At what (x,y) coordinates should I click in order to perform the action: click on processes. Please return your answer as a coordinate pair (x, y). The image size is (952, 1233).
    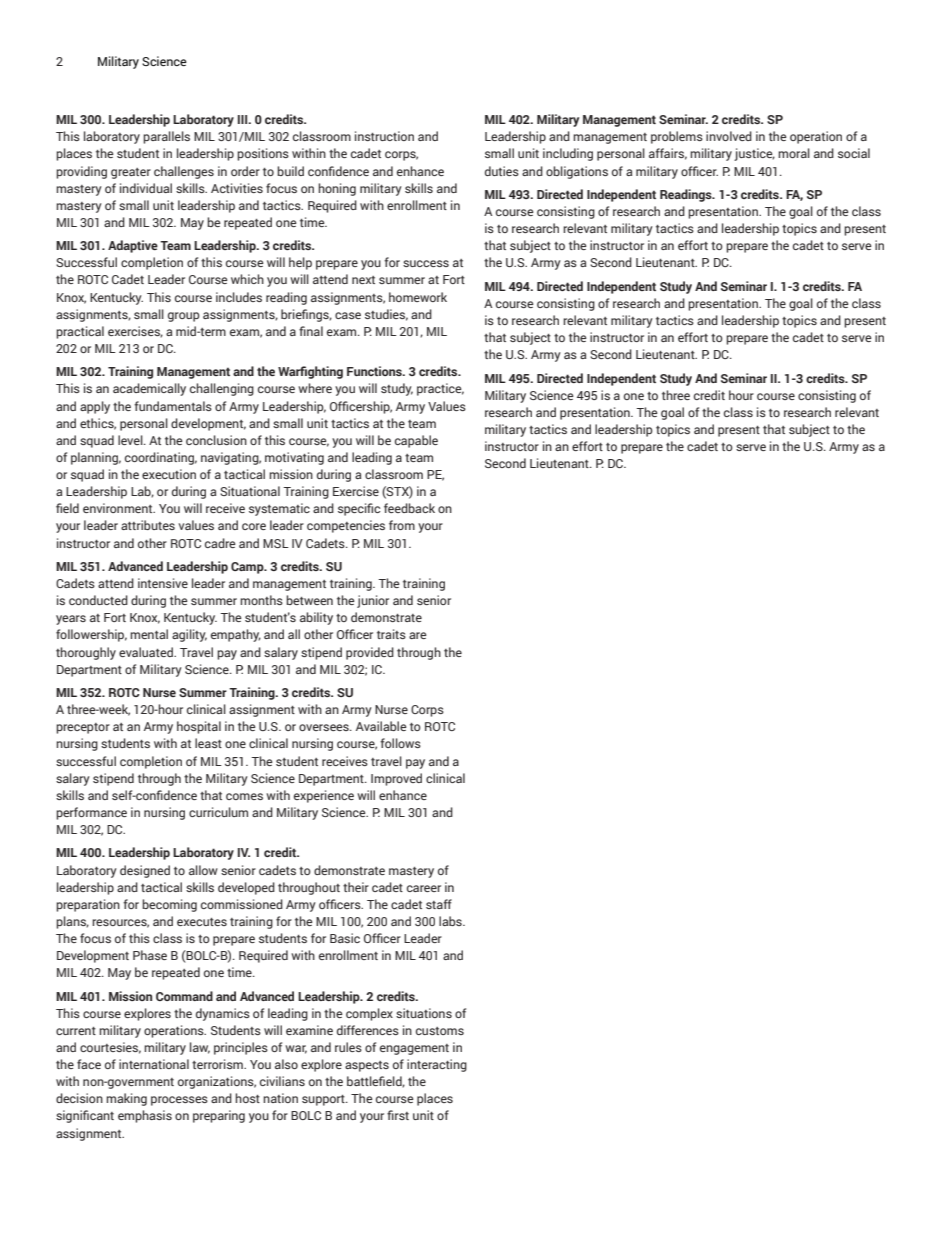
    Looking at the image, I should click on (179, 1101).
